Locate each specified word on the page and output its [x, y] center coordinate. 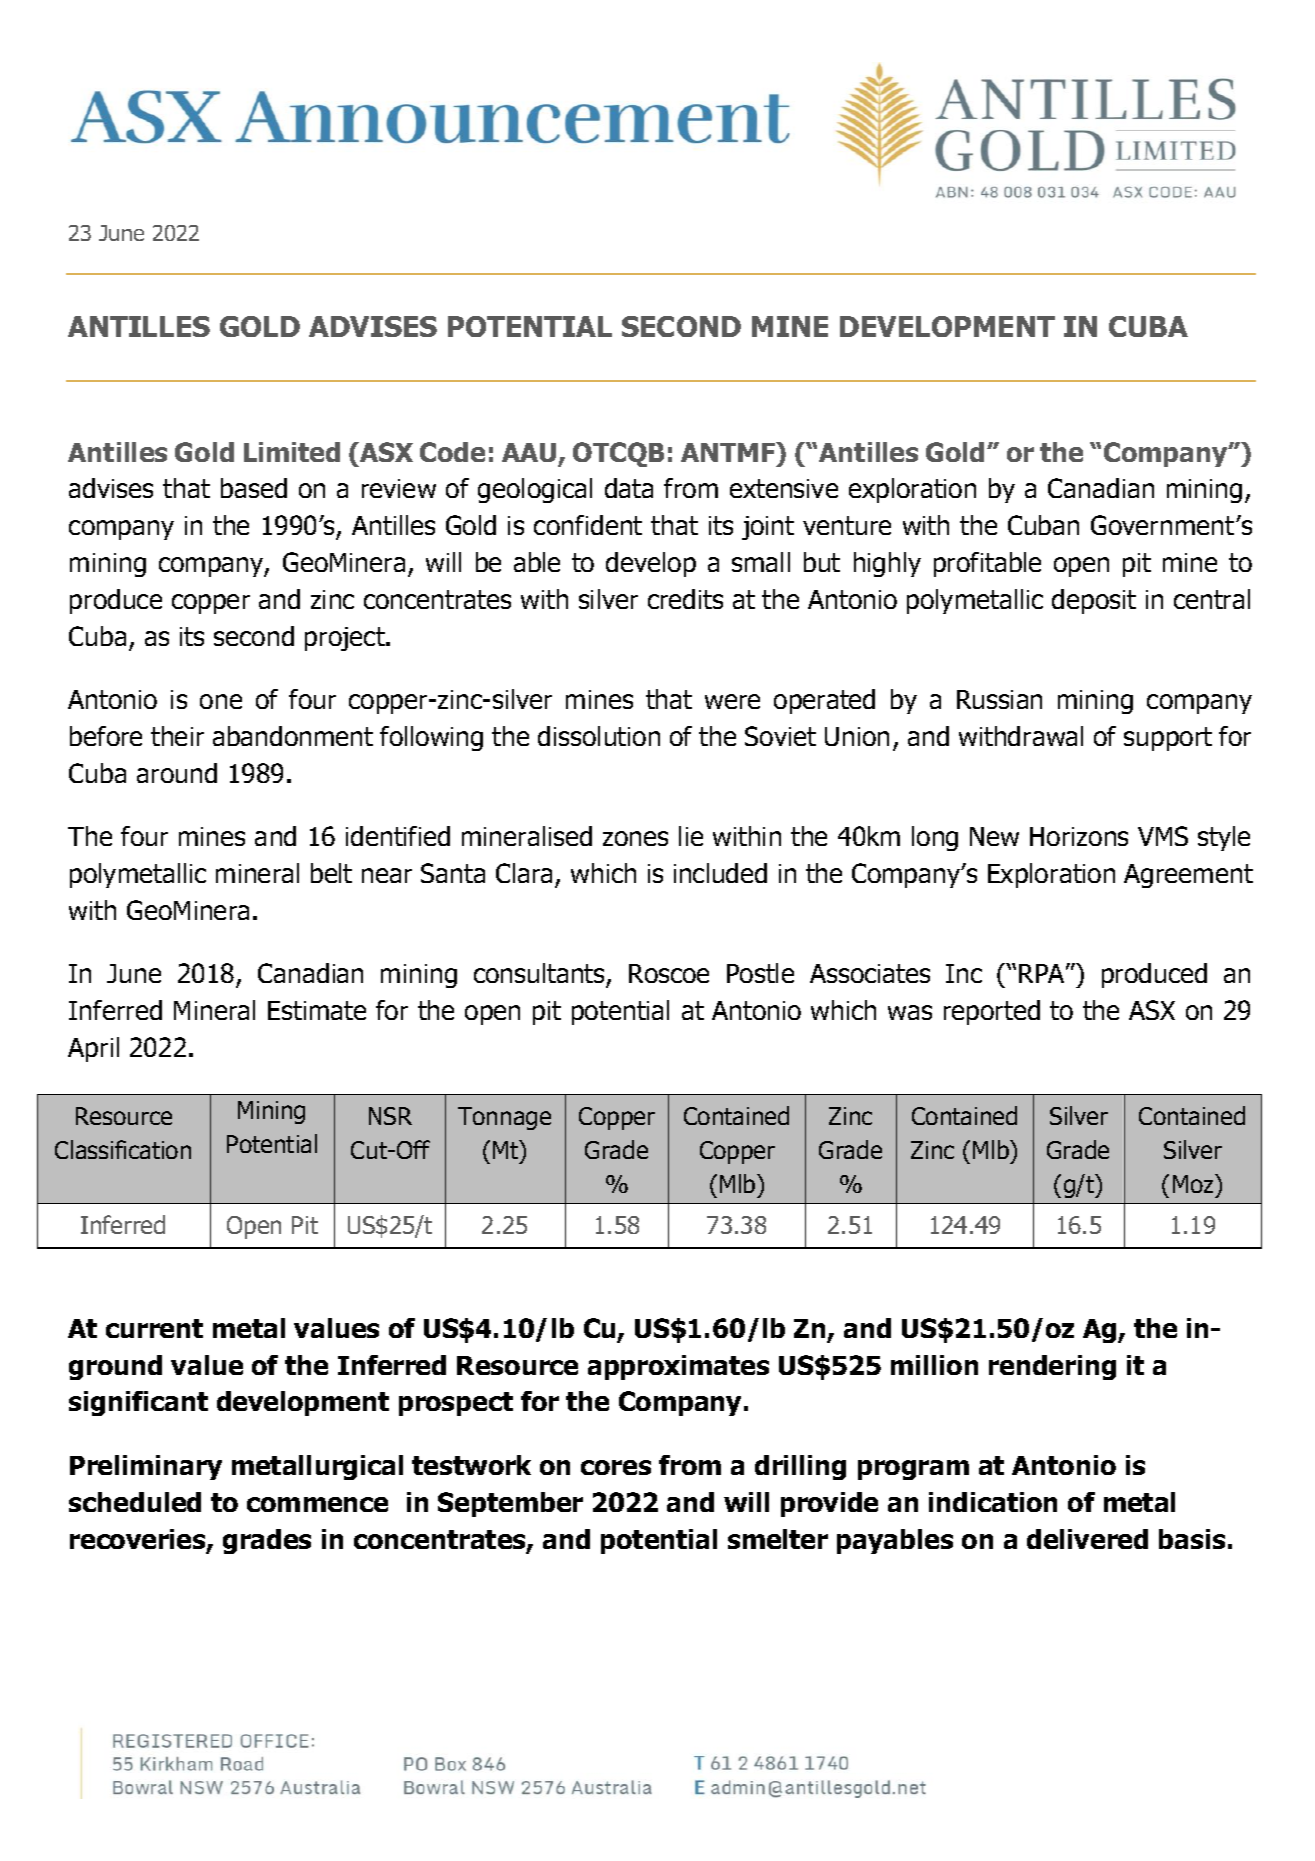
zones [635, 838]
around [177, 773]
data [629, 488]
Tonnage [504, 1118]
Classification [123, 1149]
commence [317, 1504]
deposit [1094, 601]
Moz [1194, 1183]
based [254, 488]
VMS [1163, 836]
